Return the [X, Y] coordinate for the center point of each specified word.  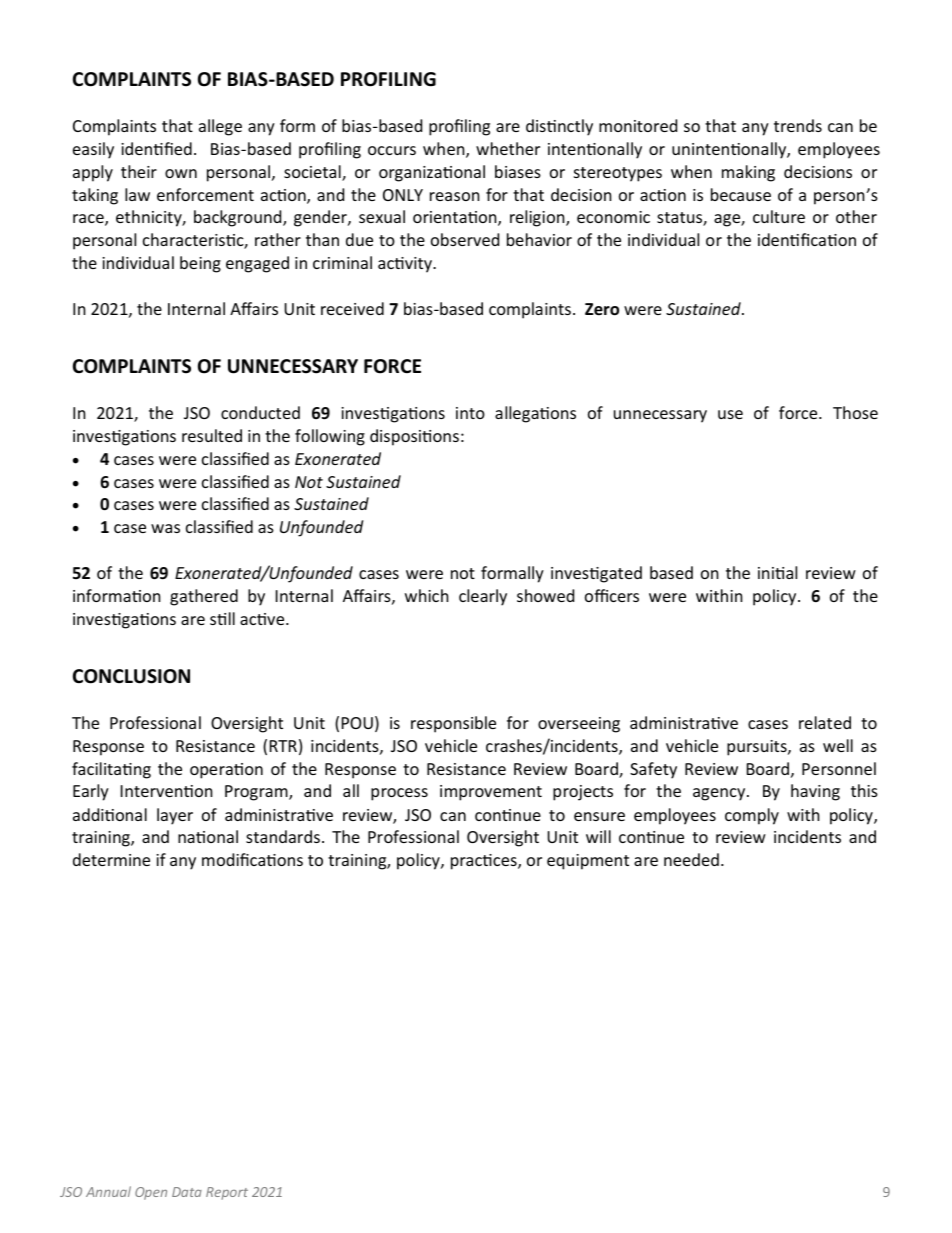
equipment [588, 862]
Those [855, 412]
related [825, 722]
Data [187, 1192]
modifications [252, 859]
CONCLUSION [131, 676]
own [181, 173]
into [470, 413]
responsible [453, 724]
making [748, 173]
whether [508, 148]
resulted [212, 435]
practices [485, 862]
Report [227, 1193]
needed [691, 859]
